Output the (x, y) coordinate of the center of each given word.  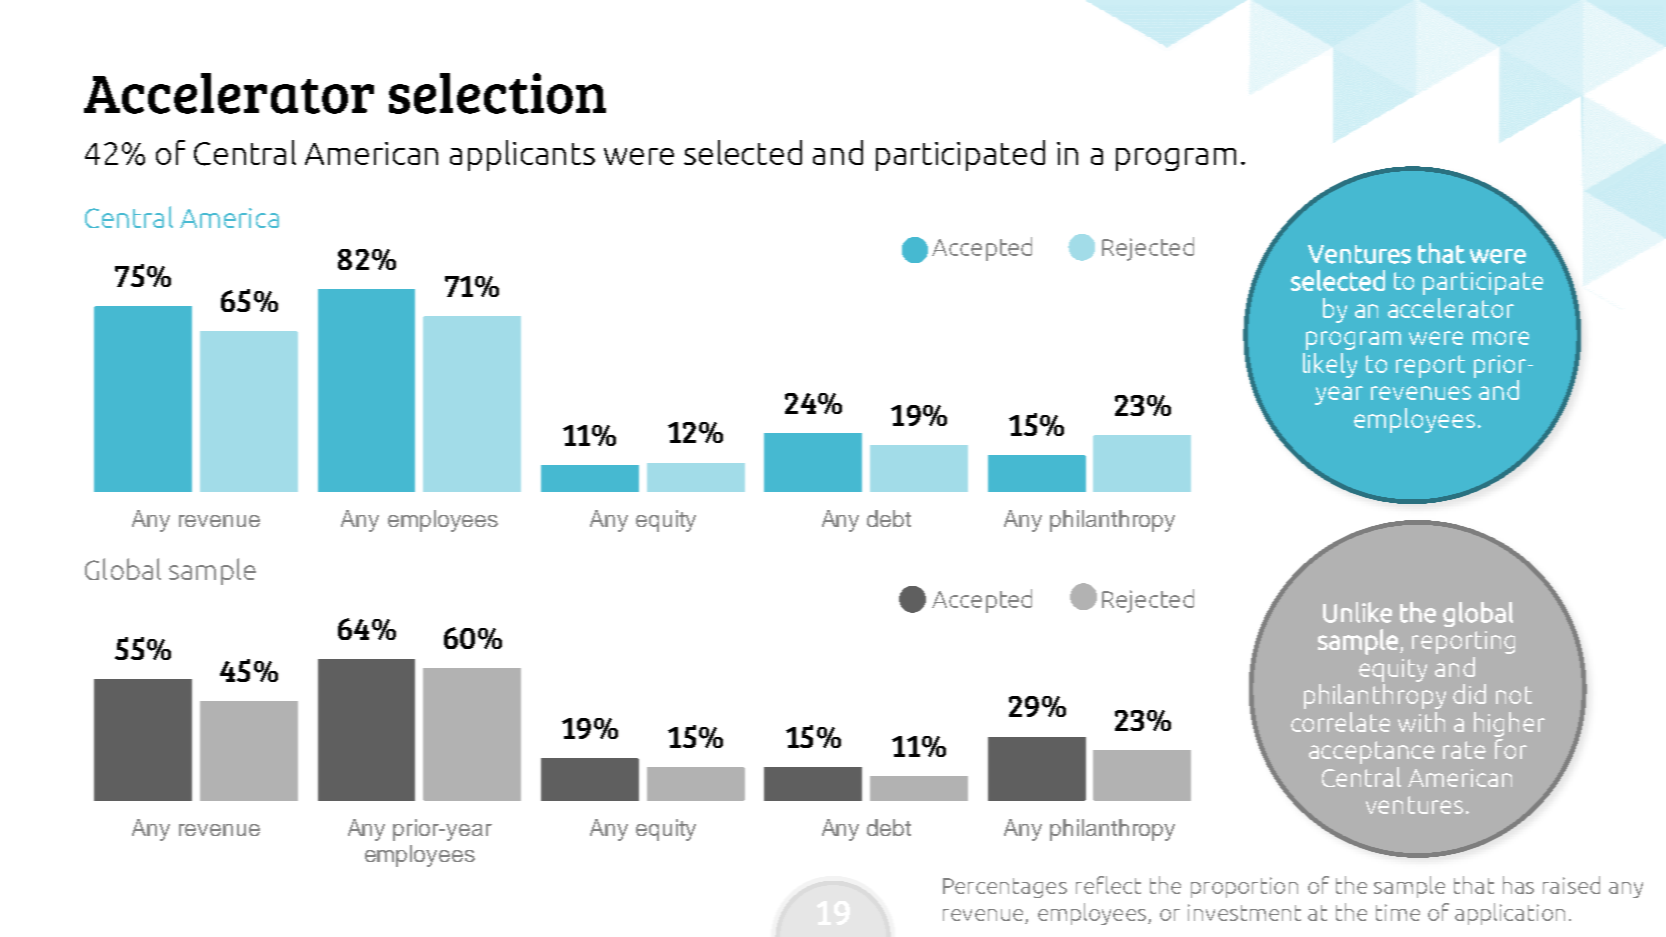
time (1398, 912)
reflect (1108, 885)
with (1421, 722)
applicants (522, 155)
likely (1330, 365)
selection (497, 93)
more (1501, 338)
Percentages (1005, 888)
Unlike (1357, 612)
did (1469, 694)
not (1514, 695)
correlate (1340, 722)
